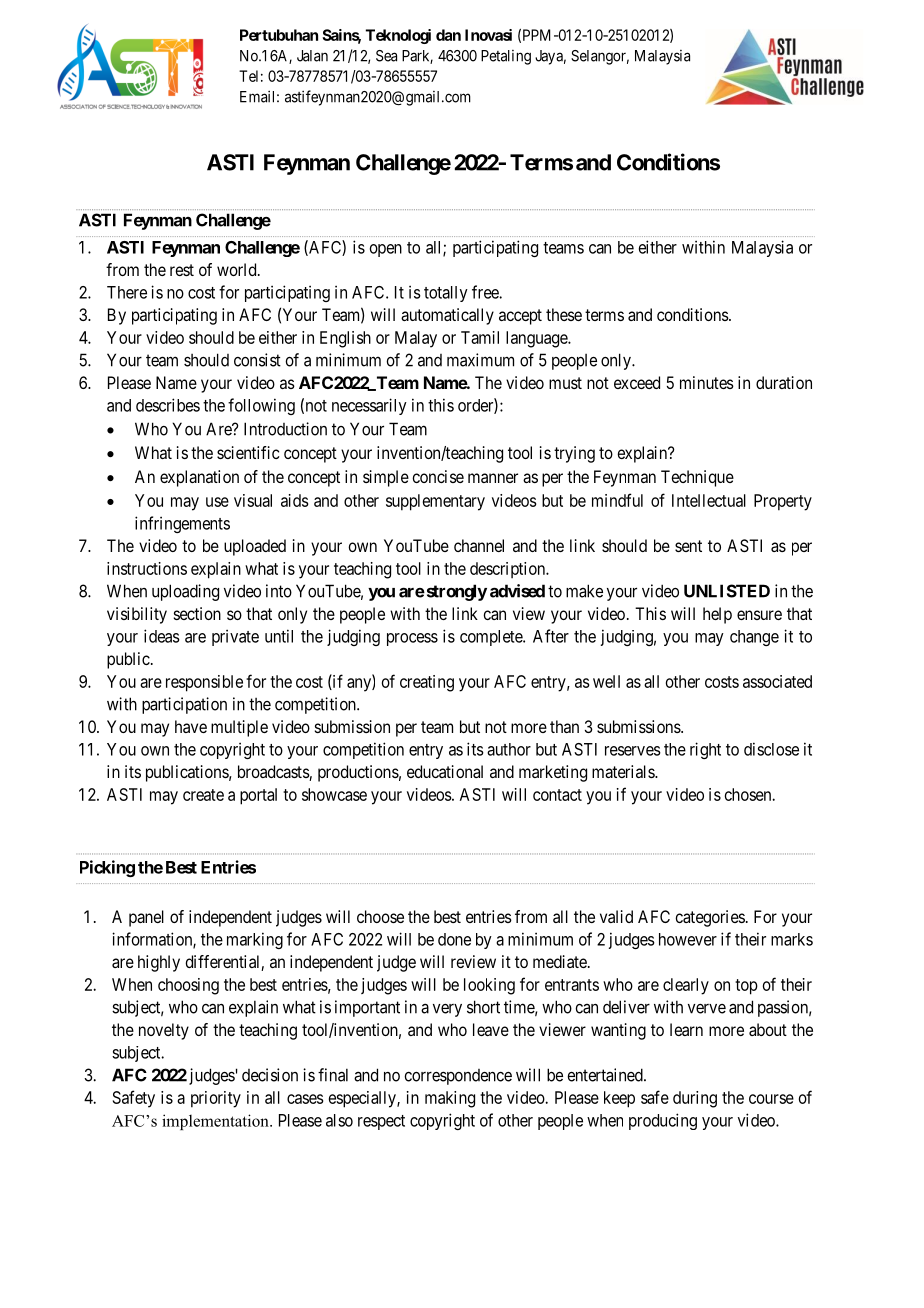 Image resolution: width=924 pixels, height=1308 pixels. I want to click on uploading, so click(185, 592).
